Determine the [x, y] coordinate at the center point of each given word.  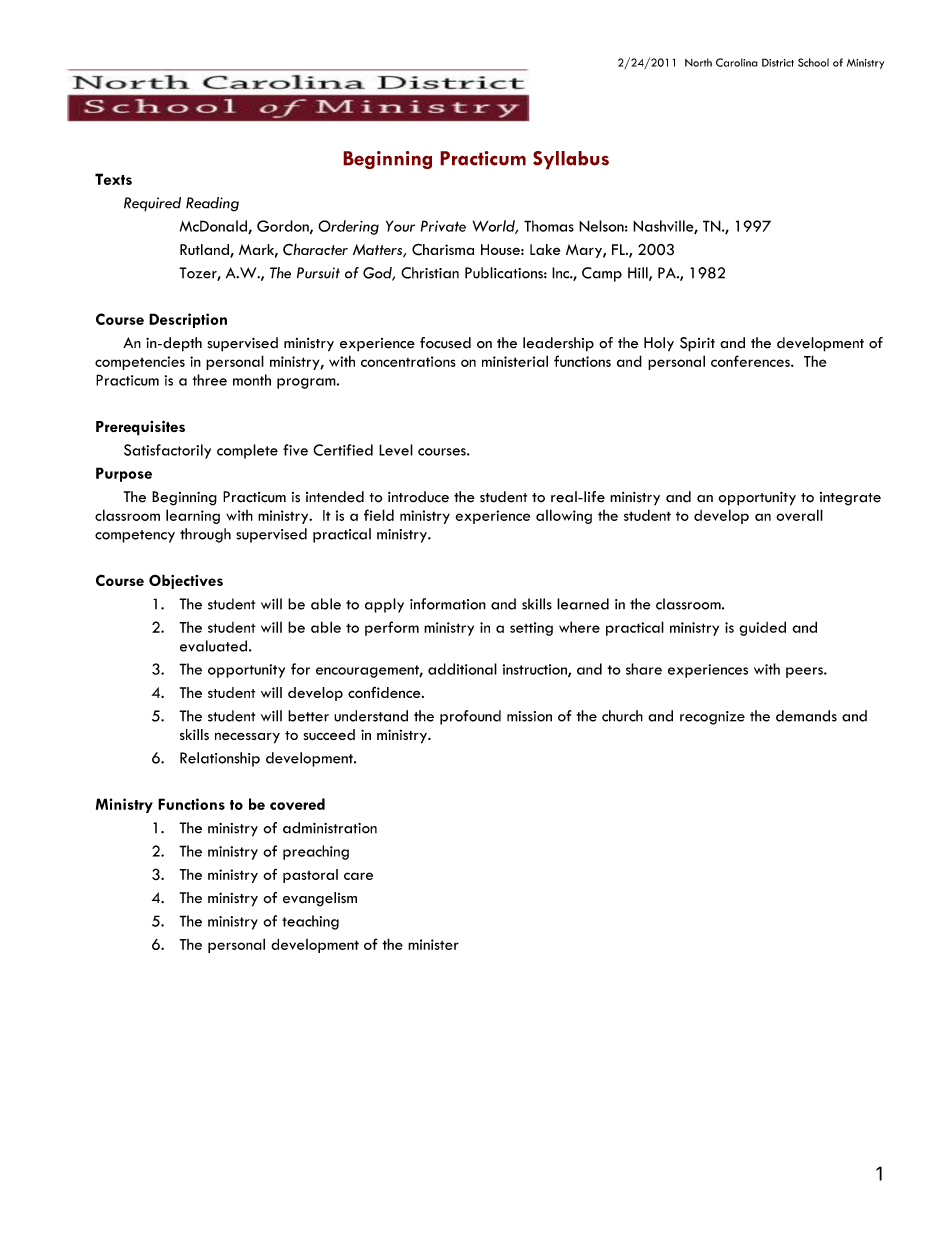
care [358, 876]
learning [193, 516]
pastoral [310, 876]
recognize [712, 718]
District [778, 62]
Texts [113, 179]
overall [799, 515]
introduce [418, 497]
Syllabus [571, 160]
